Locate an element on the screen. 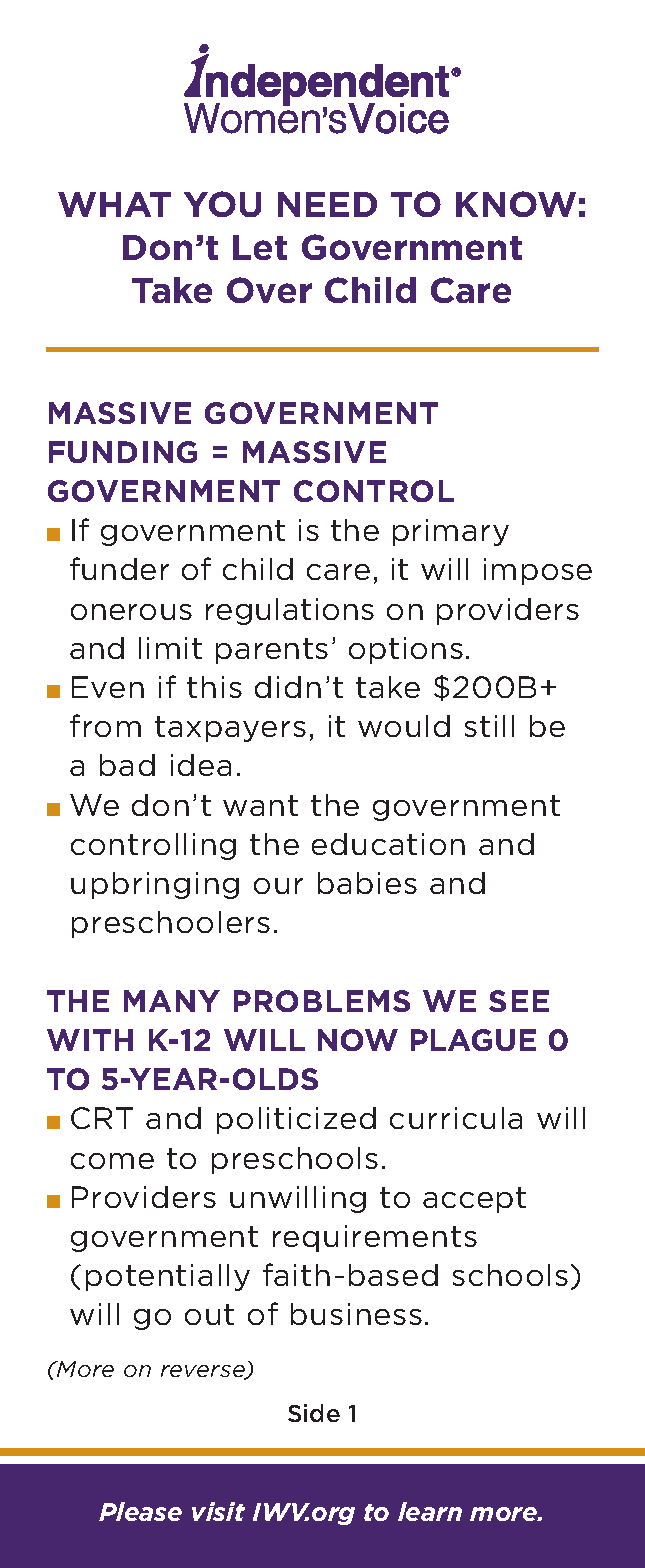 This screenshot has height=1568, width=645. WHAT is located at coordinates (114, 204).
